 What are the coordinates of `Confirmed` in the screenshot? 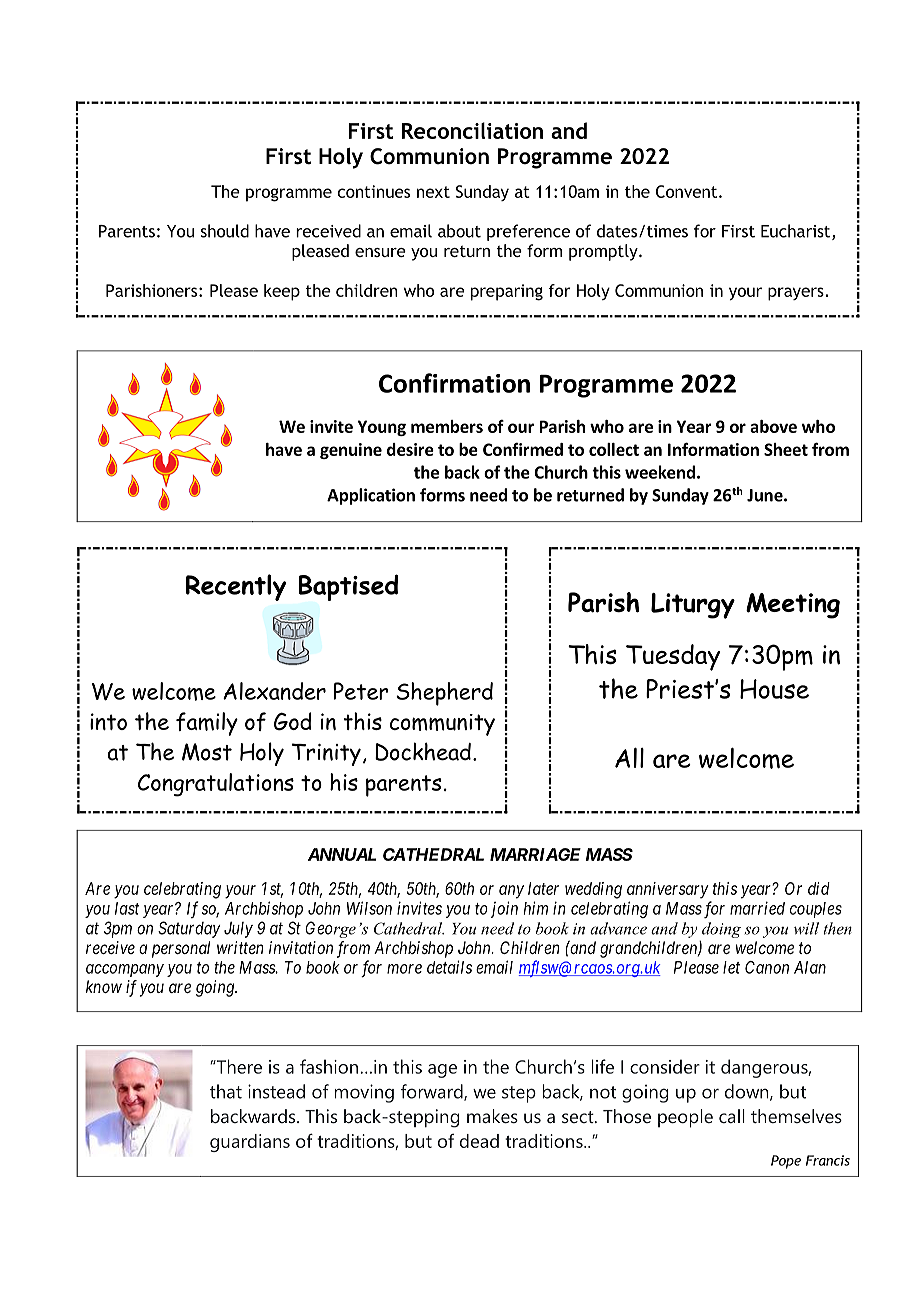 It's located at (523, 449).
